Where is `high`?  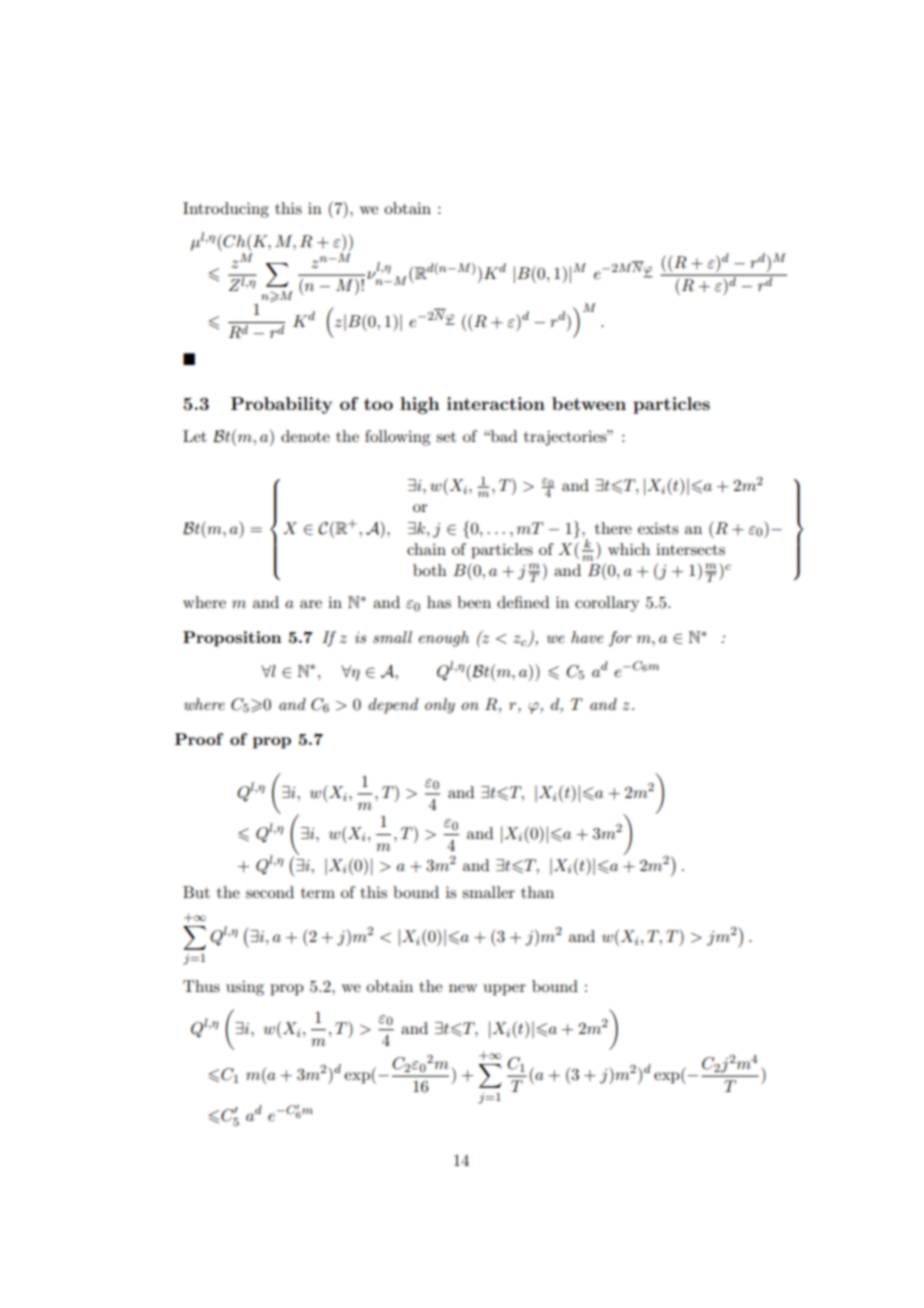
high is located at coordinates (420, 405).
